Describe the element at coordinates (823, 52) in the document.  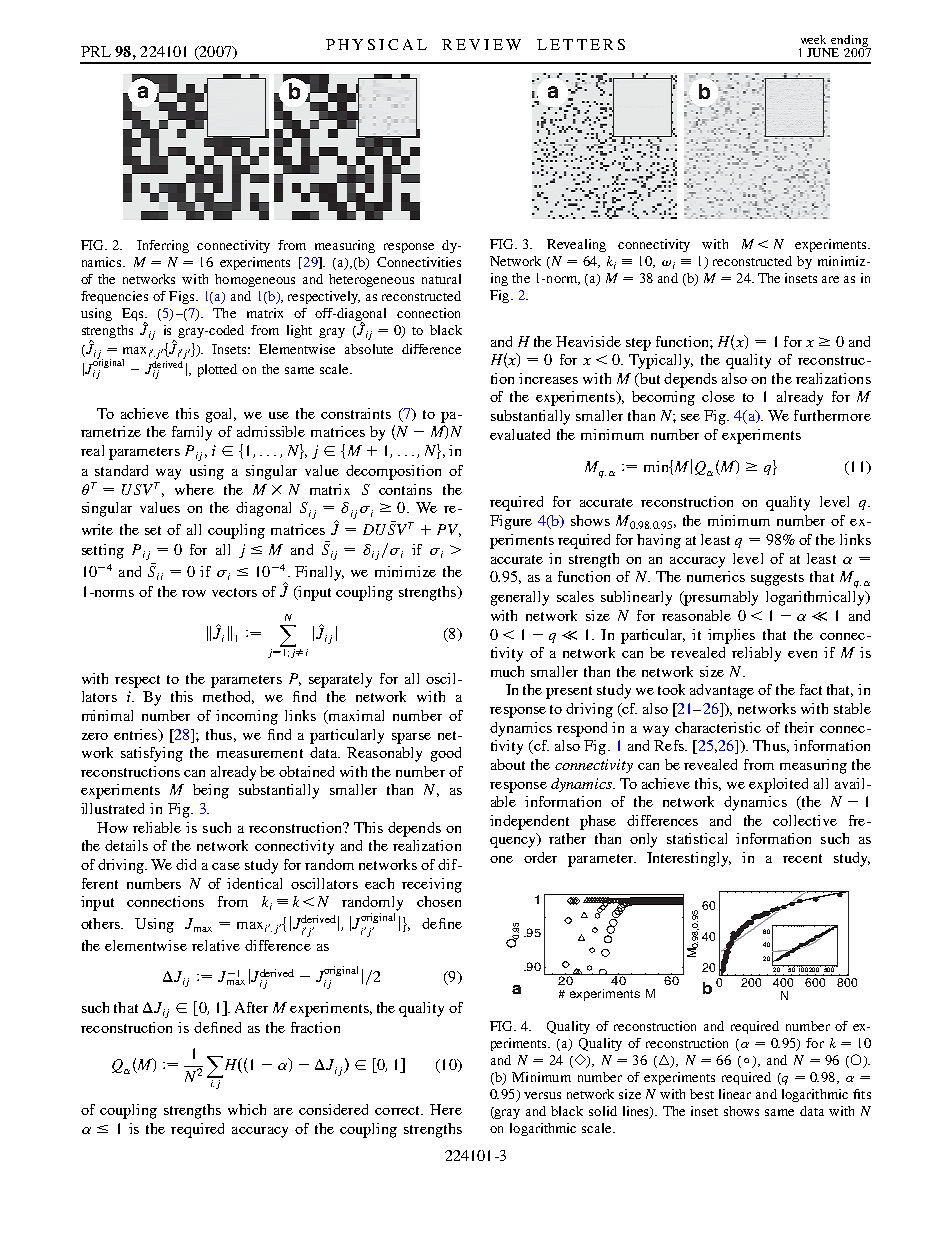
I see `JUNE` at that location.
